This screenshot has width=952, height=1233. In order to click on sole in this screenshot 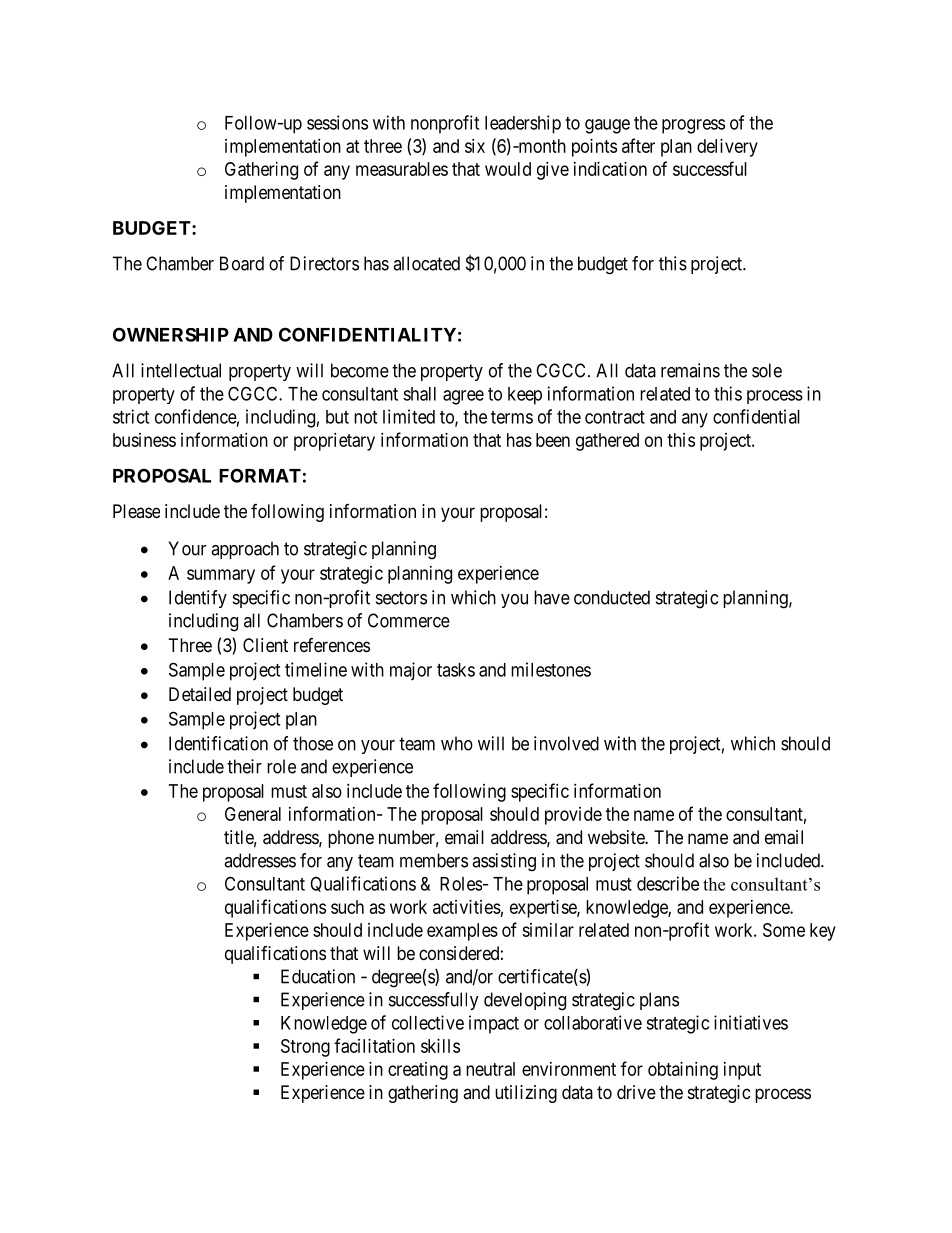, I will do `click(767, 370)`.
